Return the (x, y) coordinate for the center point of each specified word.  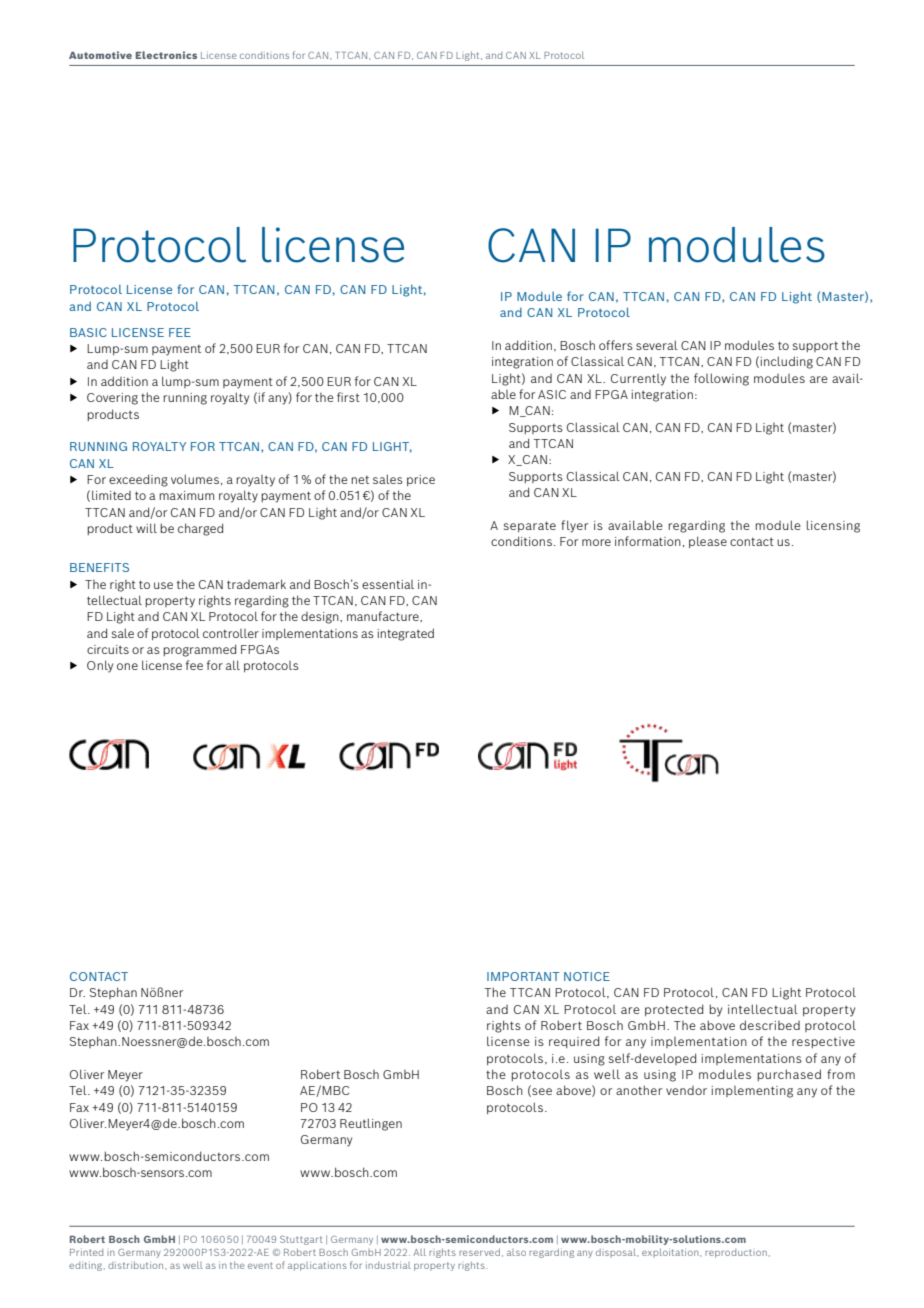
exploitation (671, 1252)
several (657, 345)
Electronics (166, 55)
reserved (479, 1252)
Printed (86, 1252)
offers (616, 345)
